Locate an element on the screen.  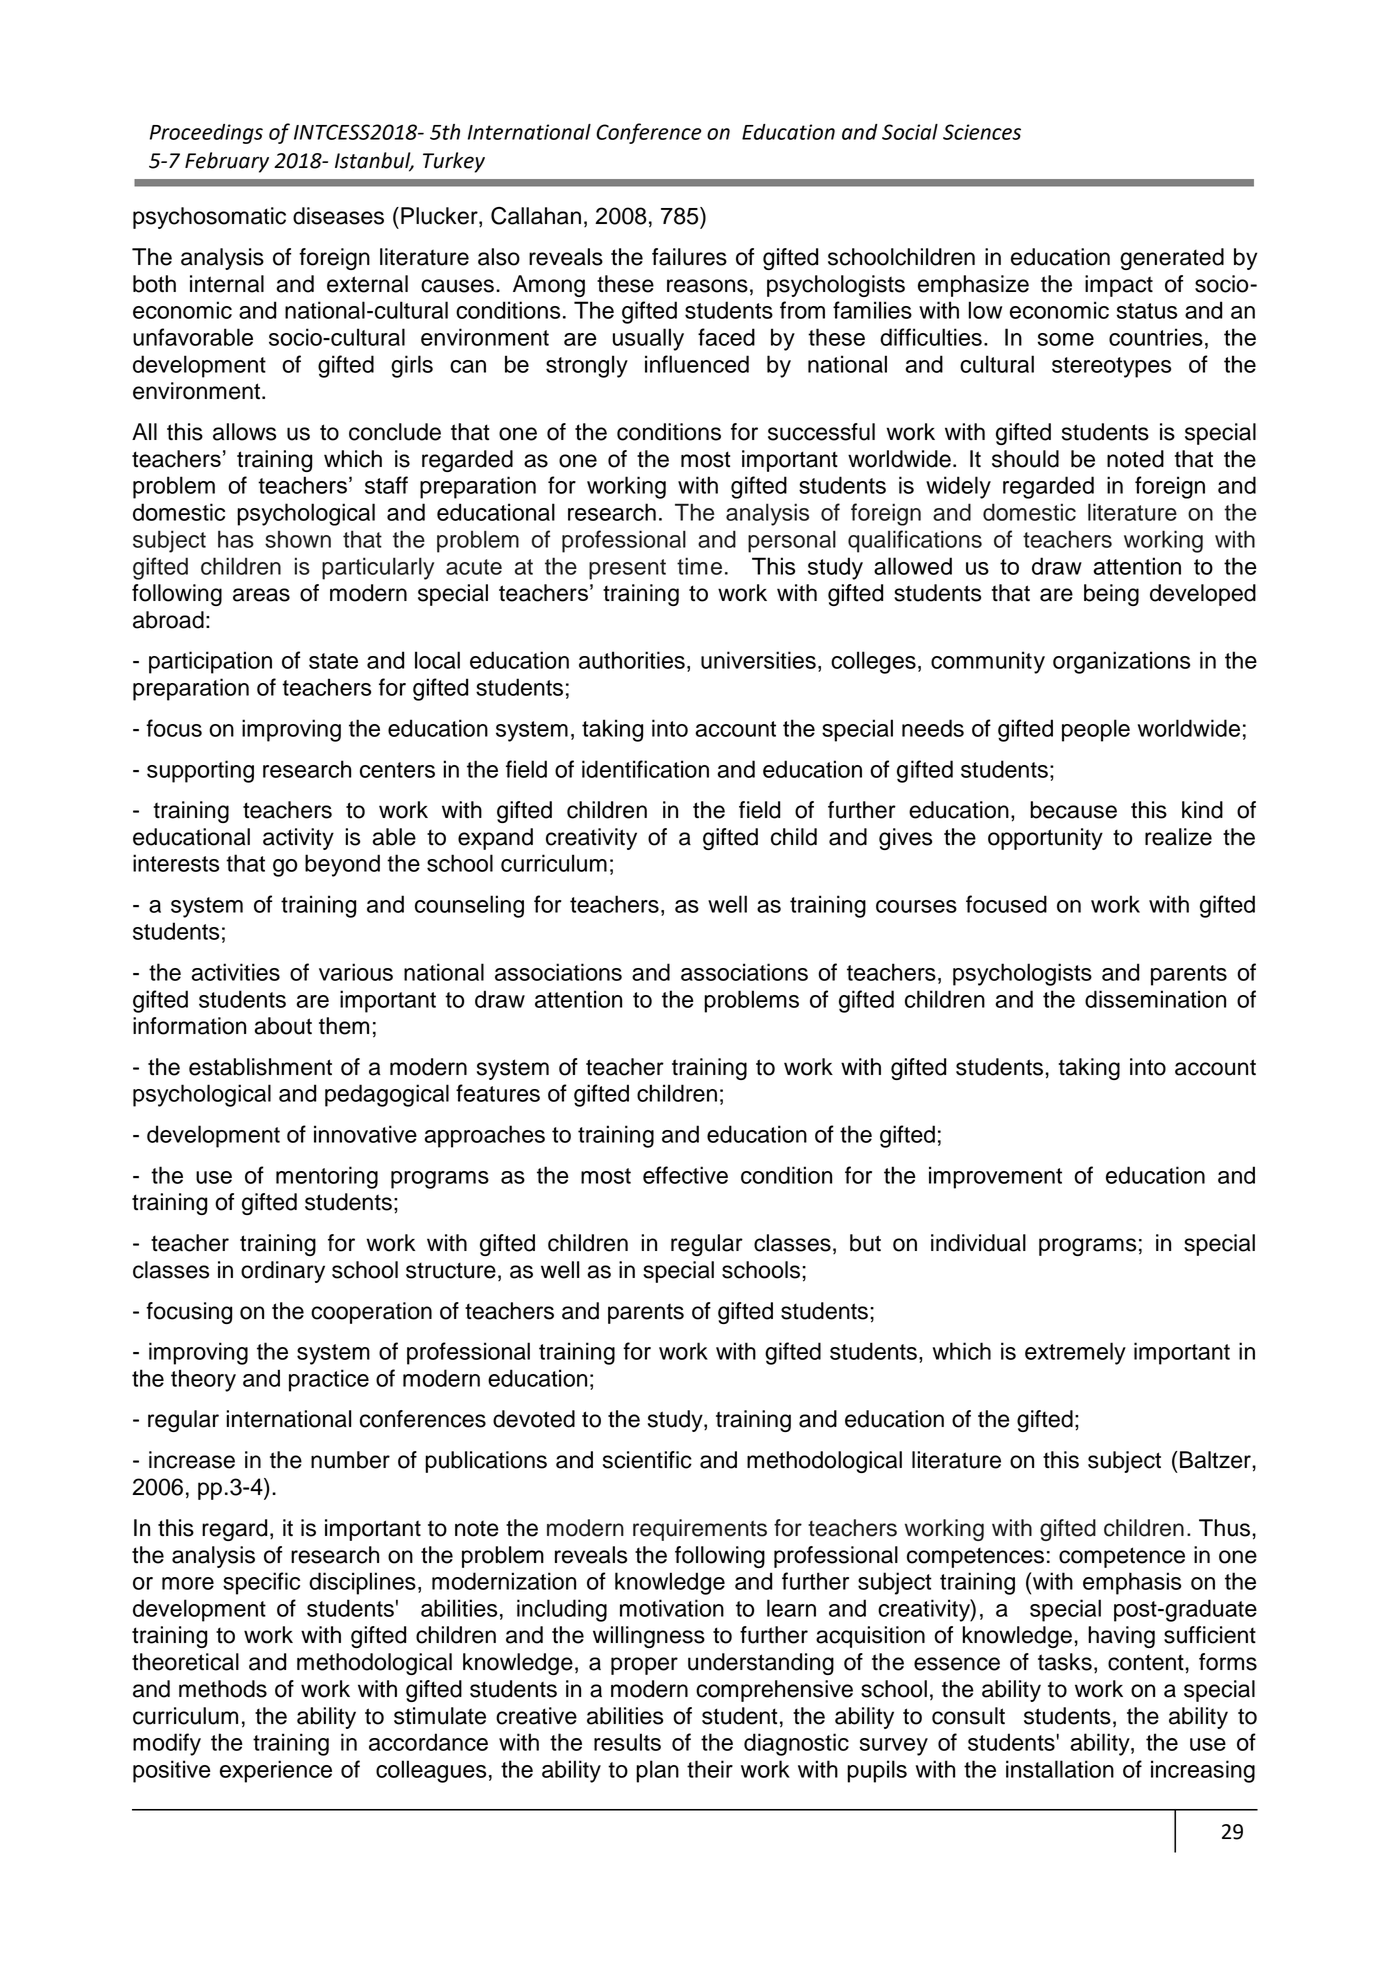
generated is located at coordinates (1172, 259).
